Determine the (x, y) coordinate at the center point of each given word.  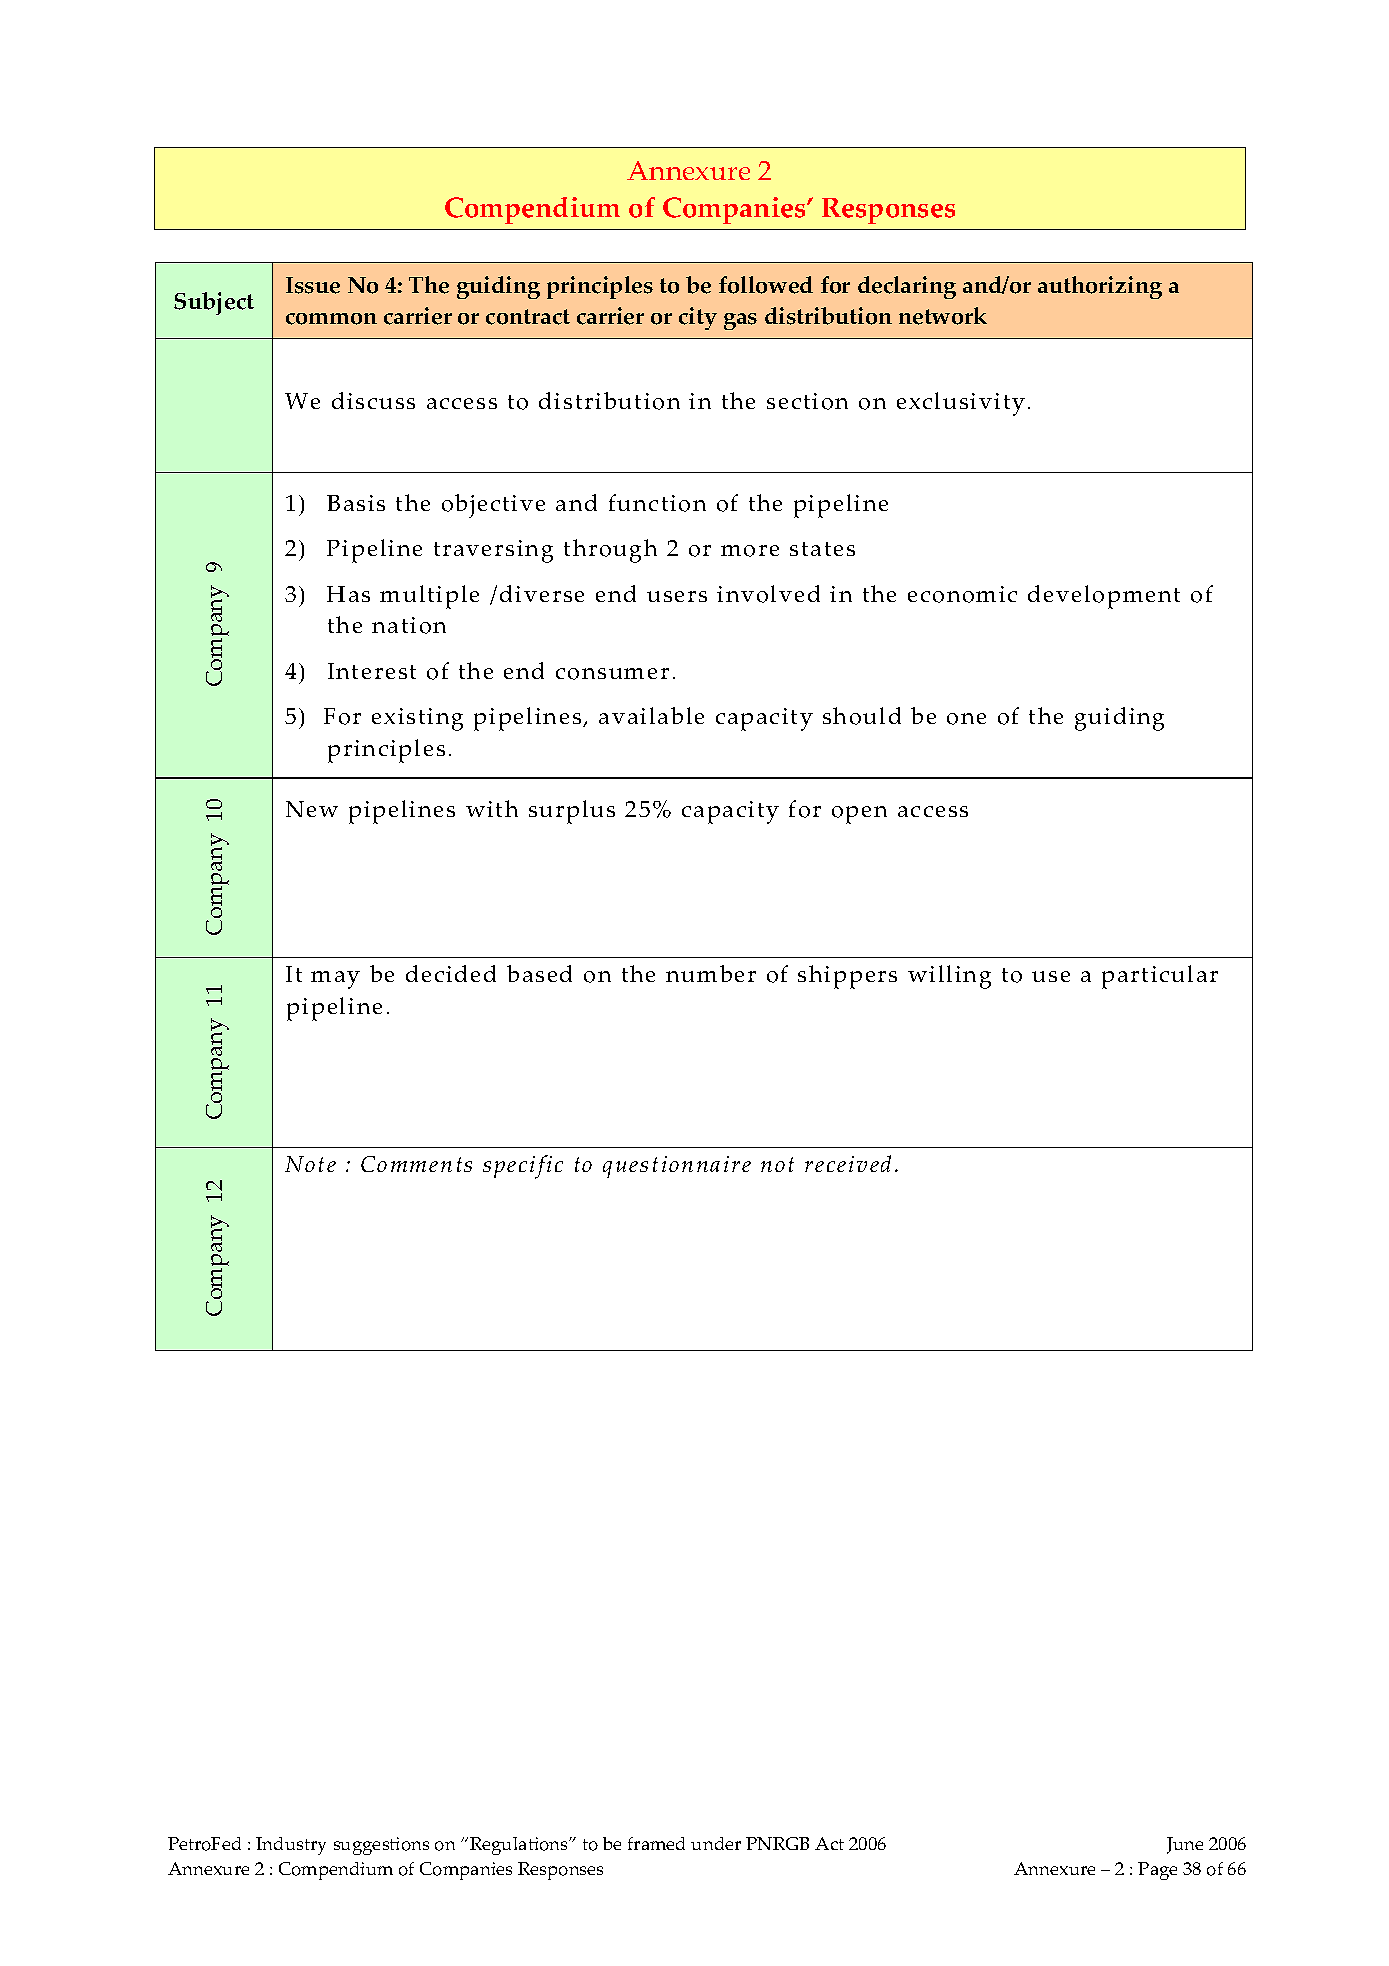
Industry (291, 1846)
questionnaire (677, 1167)
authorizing (1100, 287)
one (966, 719)
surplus (572, 812)
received (848, 1163)
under (716, 1843)
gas (740, 321)
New (312, 809)
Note (310, 1164)
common (331, 319)
